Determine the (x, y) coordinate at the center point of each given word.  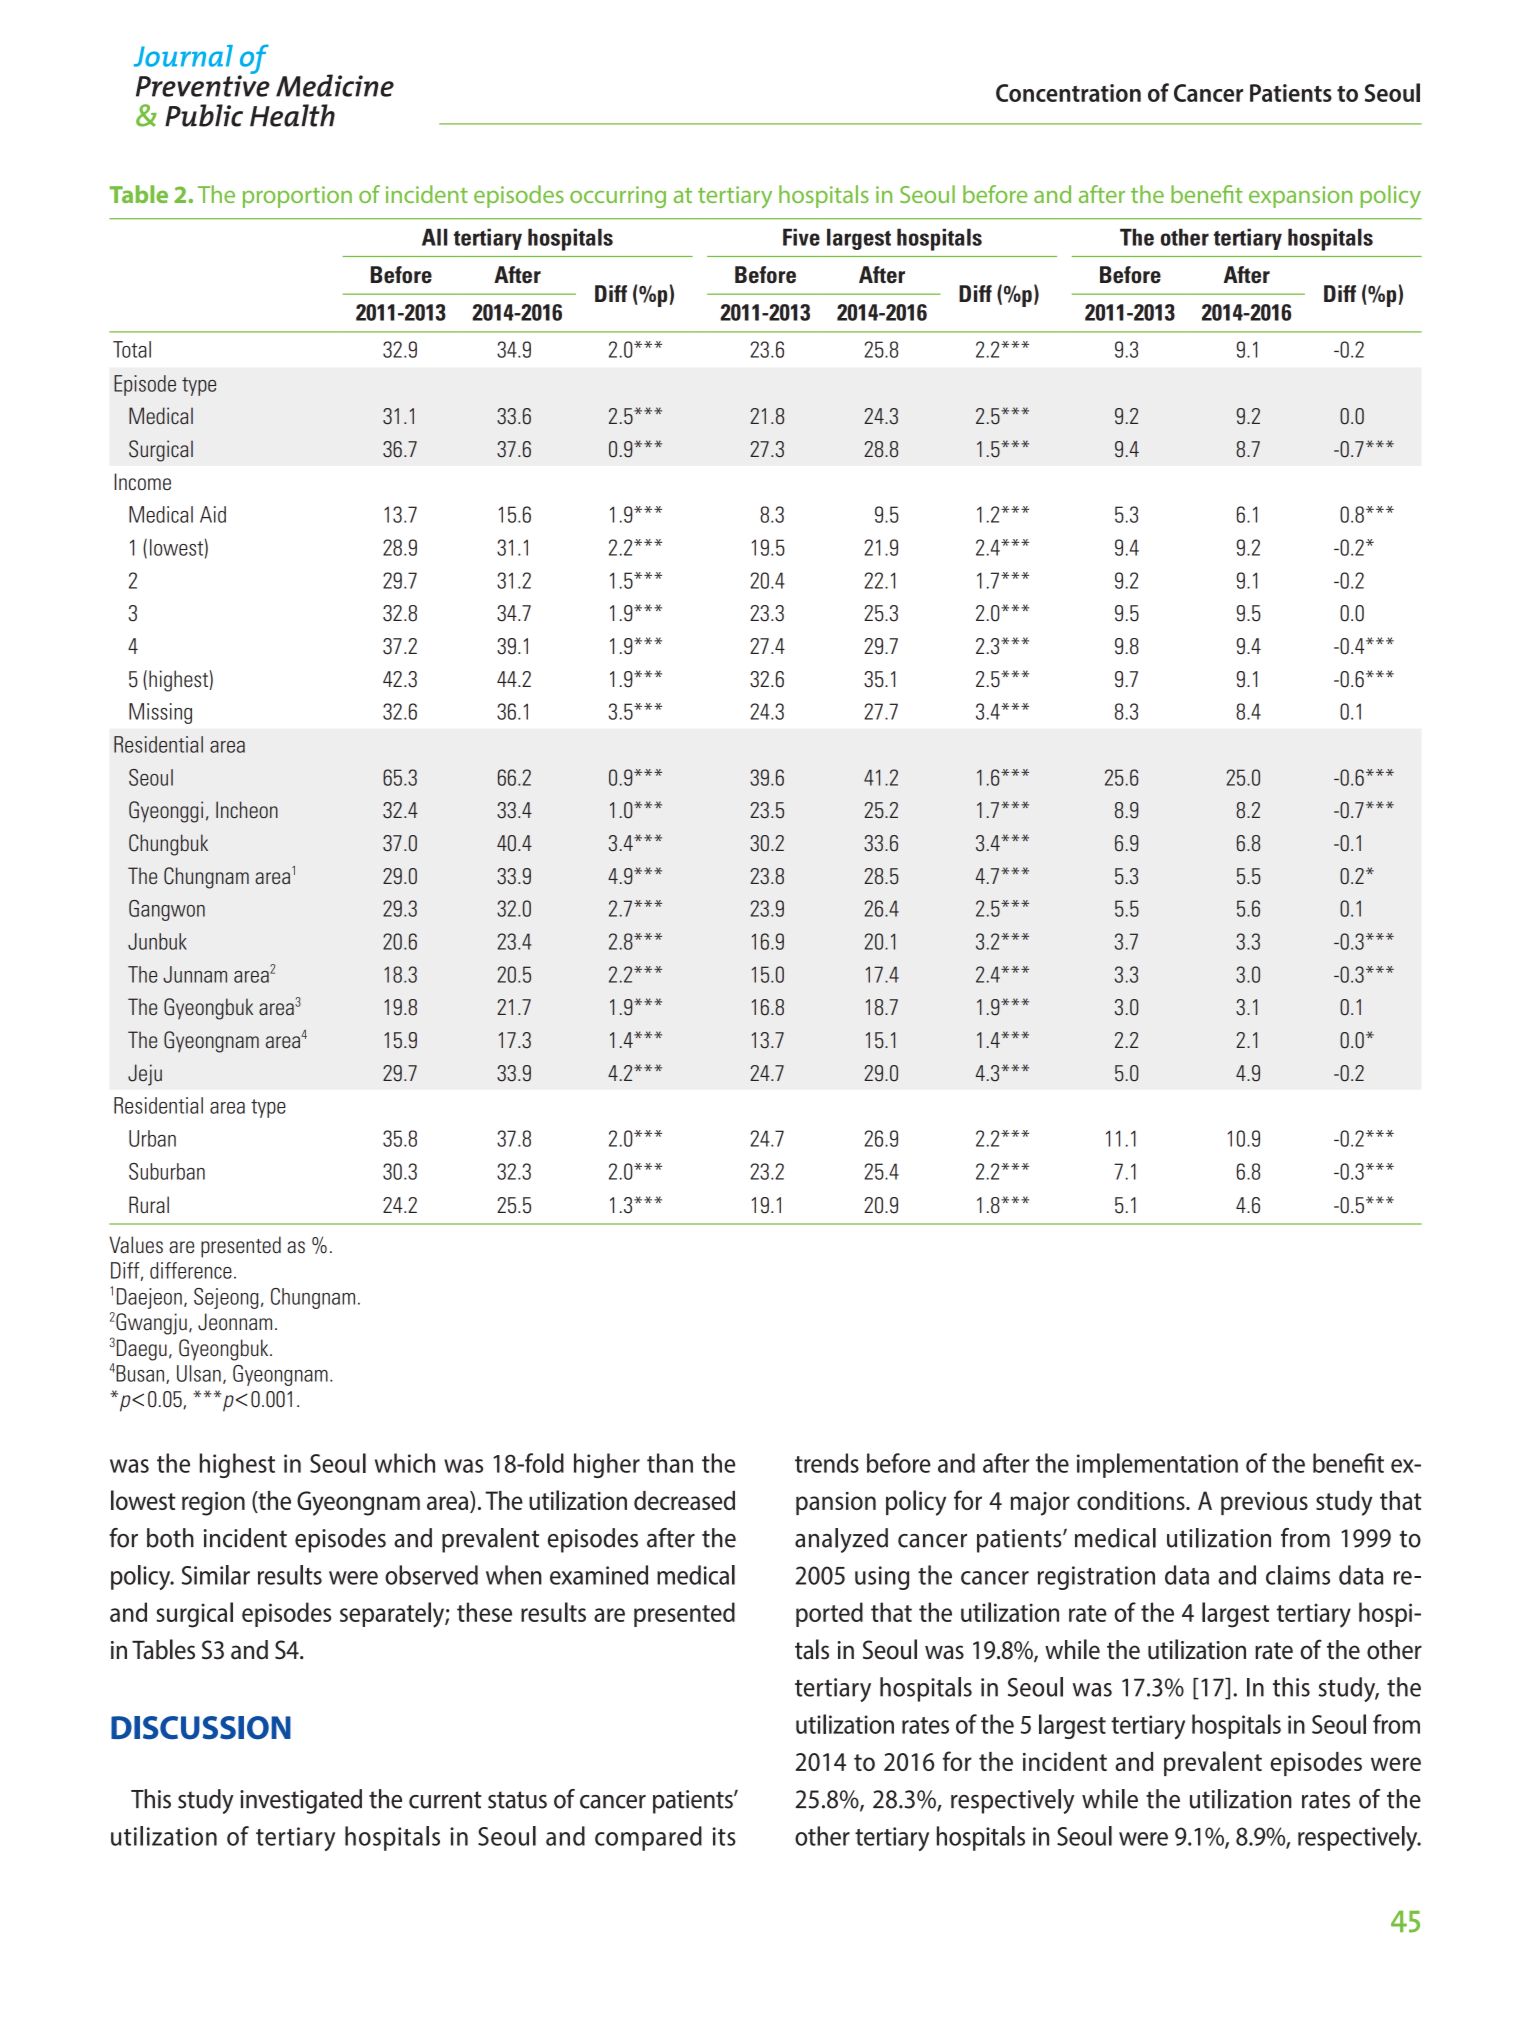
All (434, 237)
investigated (301, 1801)
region (213, 1504)
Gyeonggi (166, 812)
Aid (213, 514)
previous (1264, 1503)
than (670, 1463)
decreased (684, 1500)
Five (801, 237)
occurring (618, 197)
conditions (1132, 1500)
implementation (1157, 1465)
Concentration (1068, 93)
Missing (160, 713)
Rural (149, 1204)
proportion (297, 197)
